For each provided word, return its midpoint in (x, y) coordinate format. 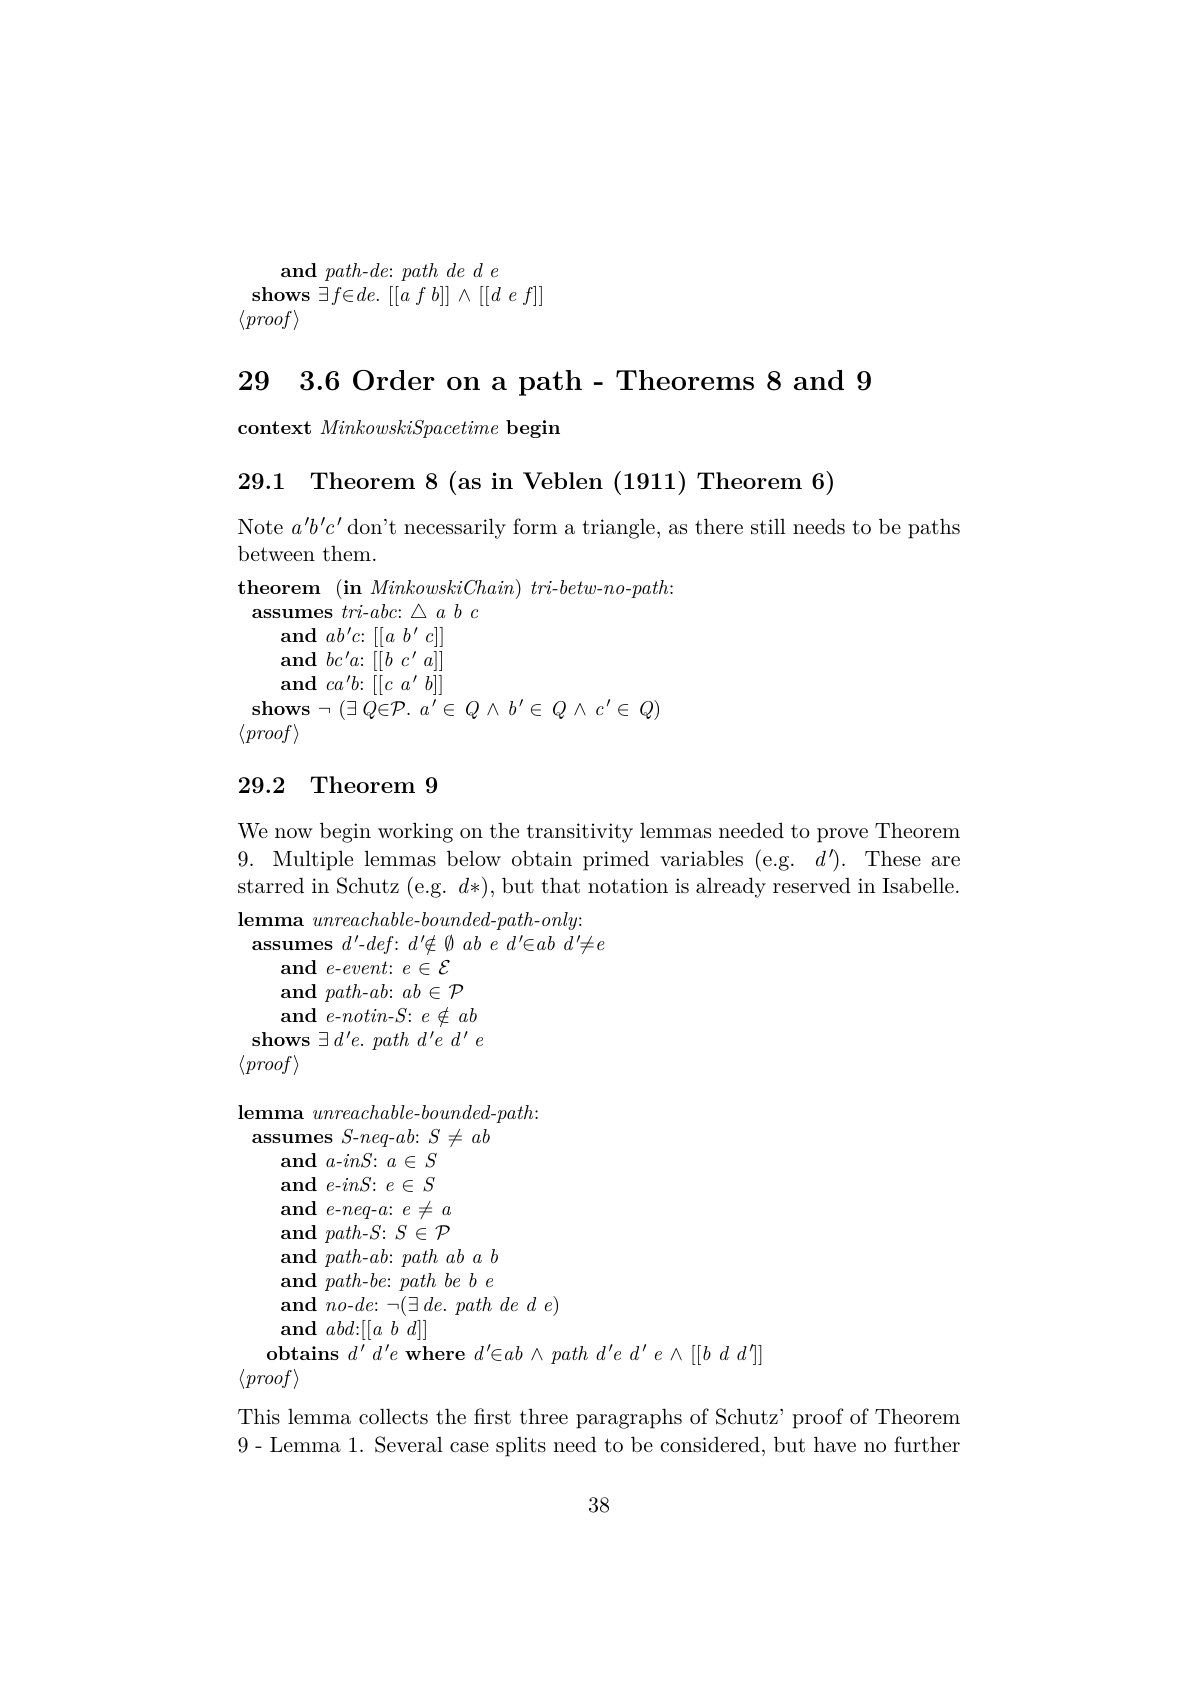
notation (628, 886)
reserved (812, 886)
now (294, 833)
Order (394, 380)
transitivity (580, 833)
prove (842, 835)
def (381, 945)
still (768, 527)
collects (393, 1416)
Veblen (563, 480)
